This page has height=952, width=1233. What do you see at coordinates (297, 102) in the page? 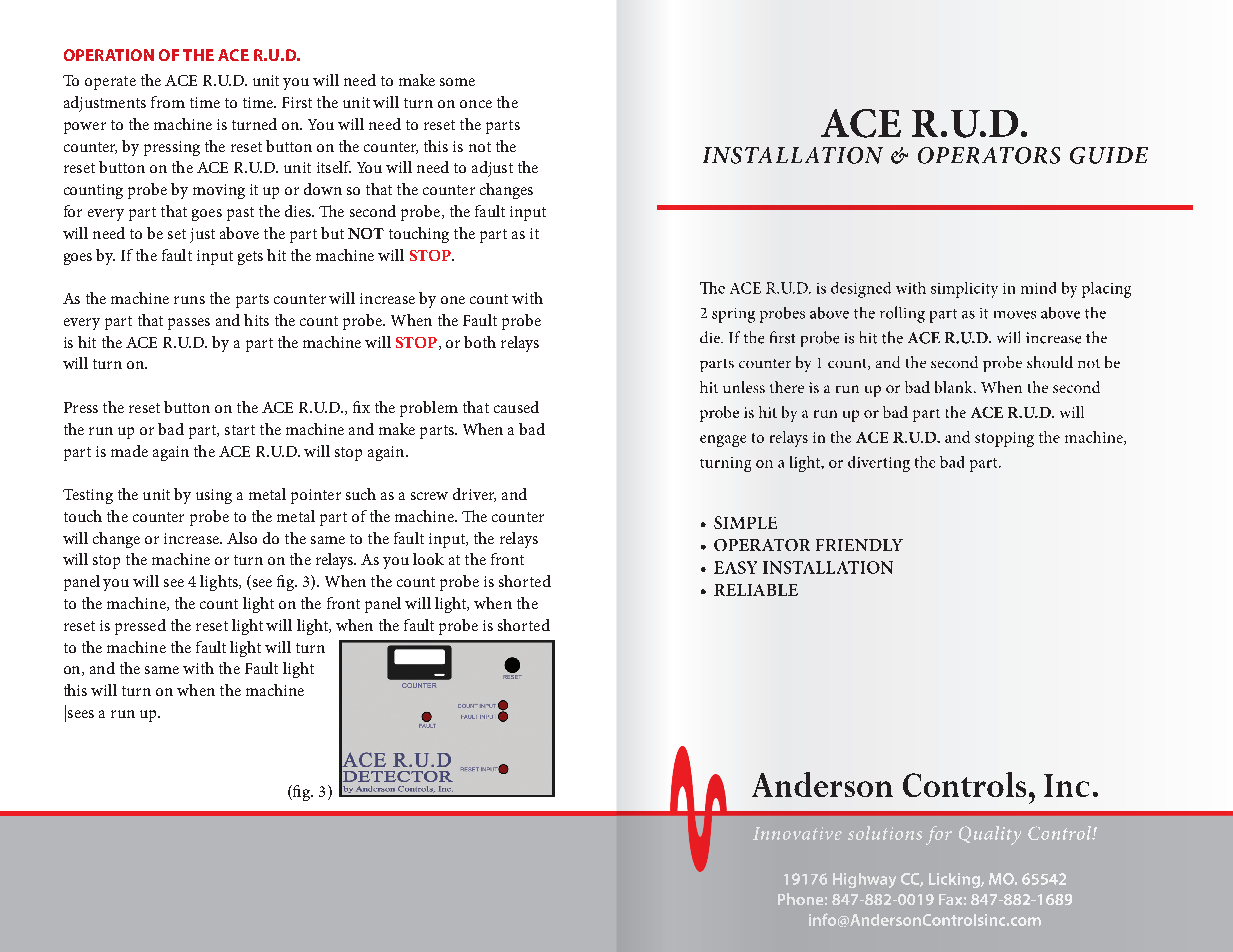
I see `First` at bounding box center [297, 102].
